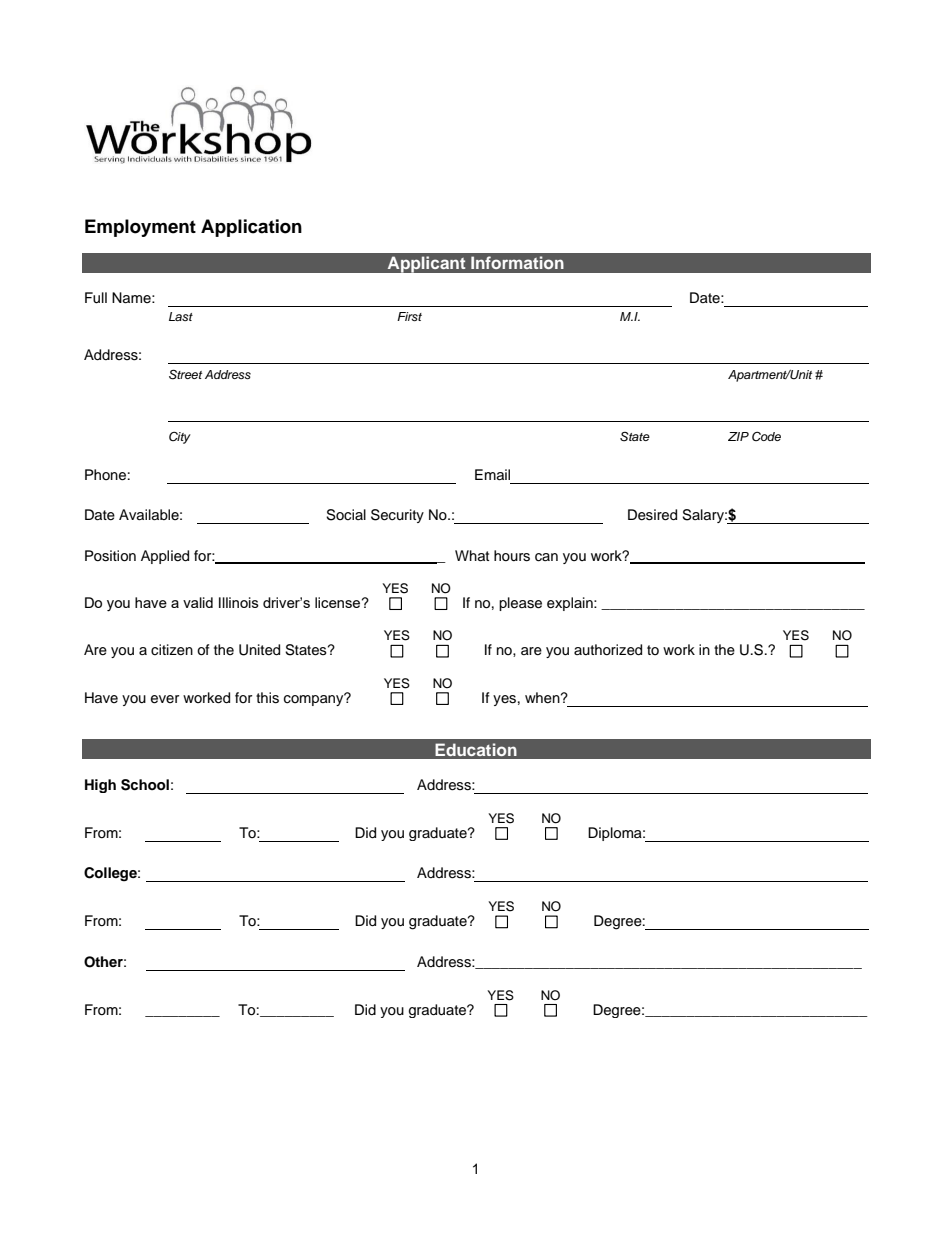  Describe the element at coordinates (738, 436) in the screenshot. I see `ZIP` at that location.
